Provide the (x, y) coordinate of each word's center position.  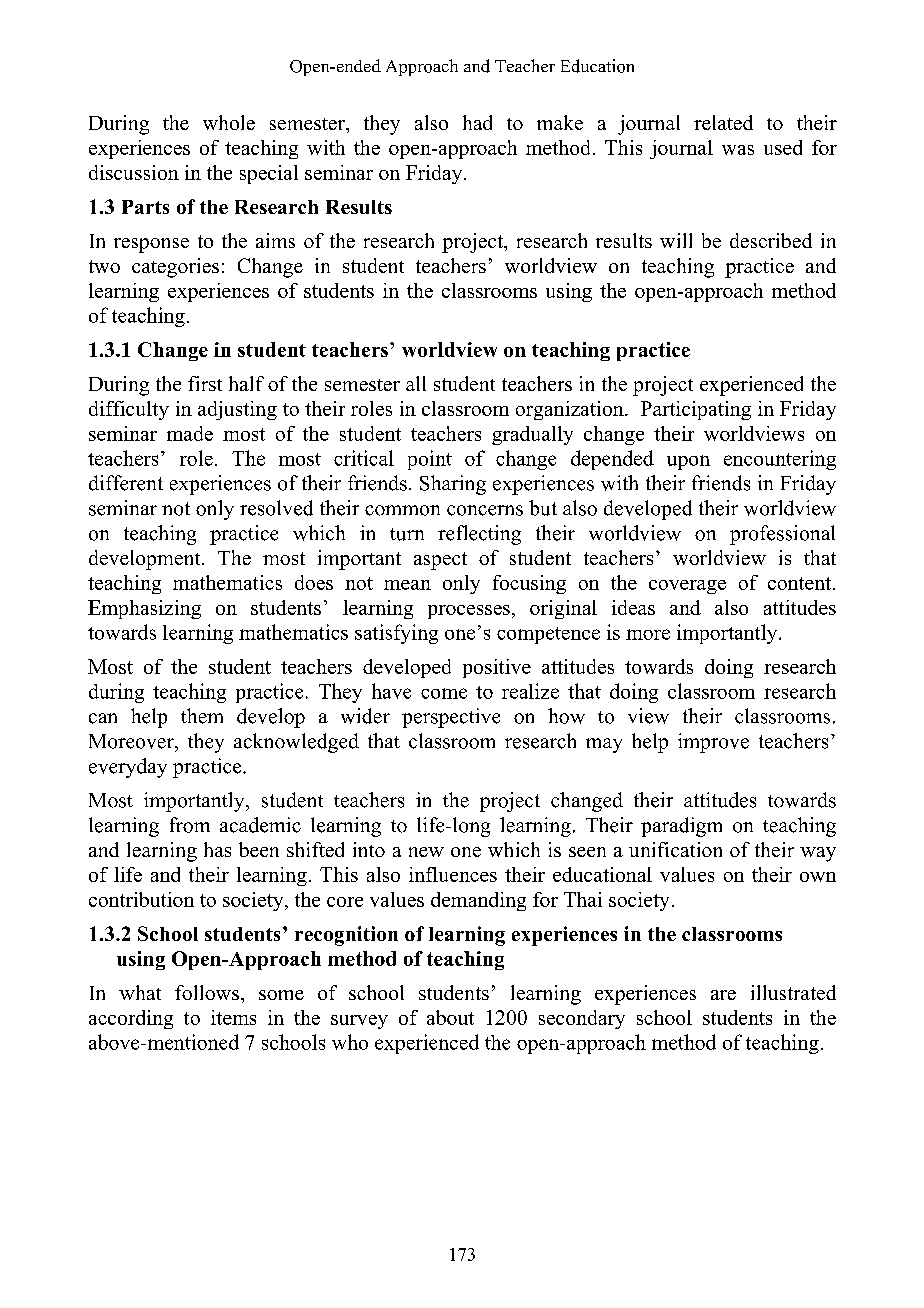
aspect (440, 561)
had (477, 122)
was (738, 150)
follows (207, 992)
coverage (687, 587)
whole (229, 122)
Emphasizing (144, 609)
